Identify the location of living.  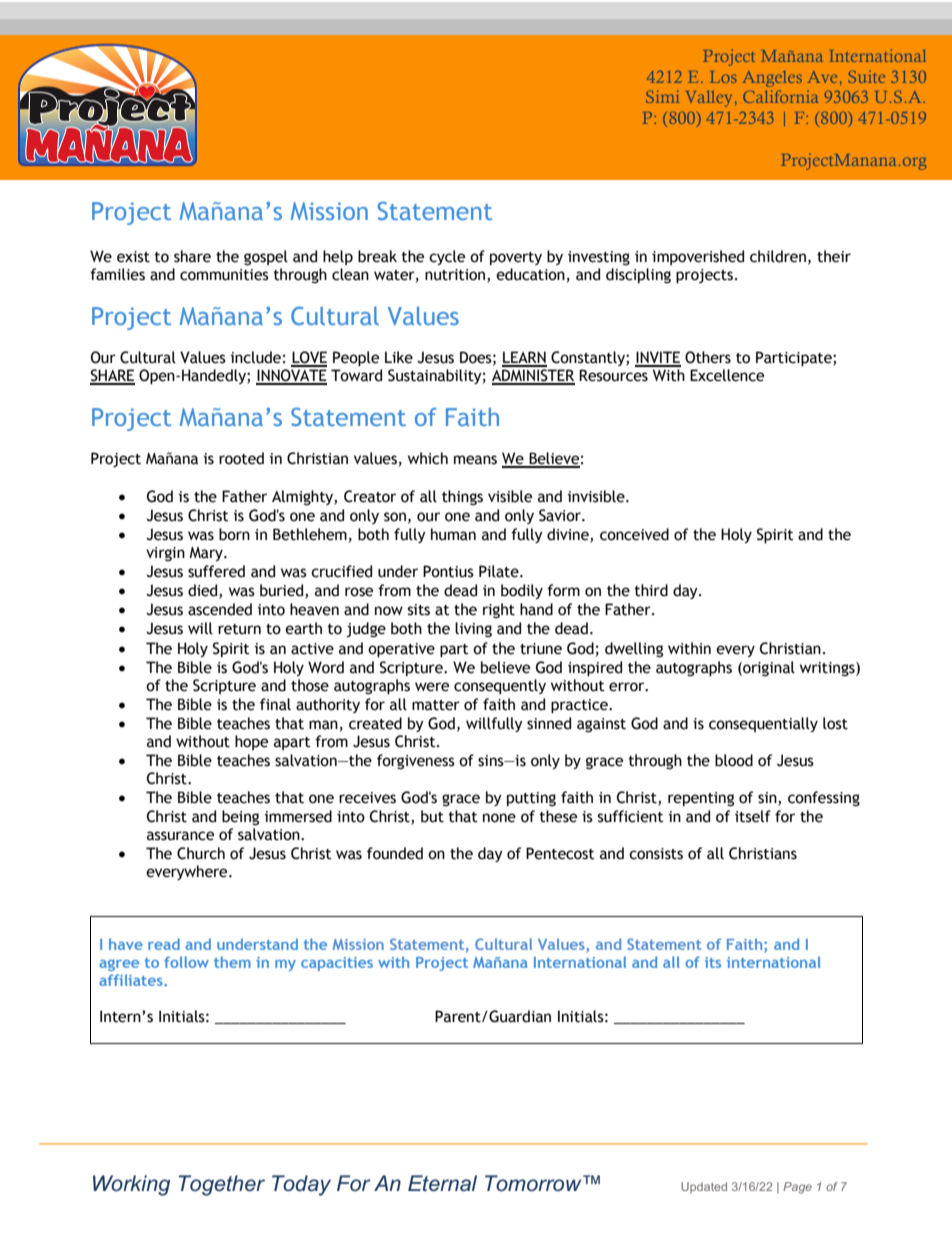
(473, 629).
